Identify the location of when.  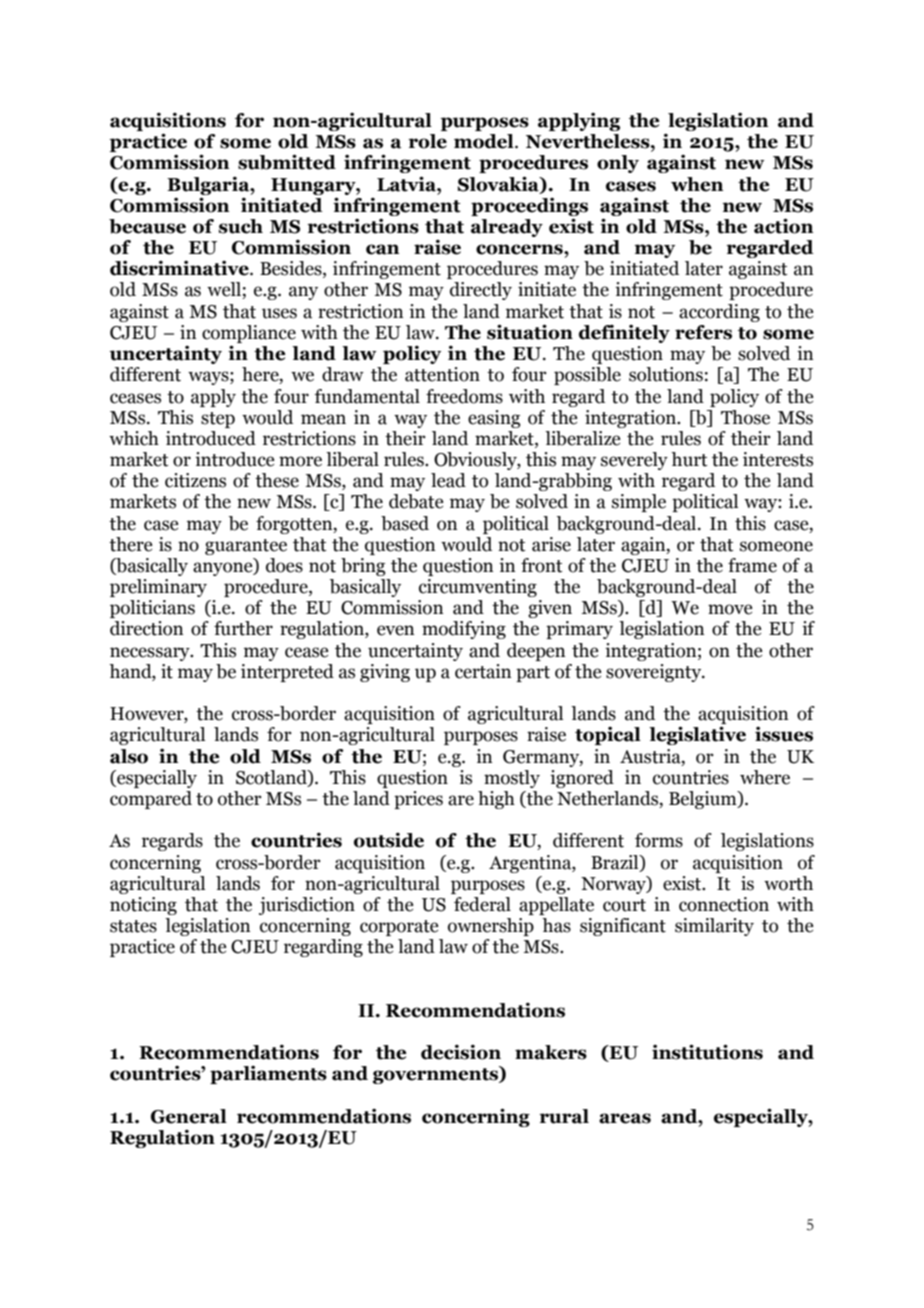
(697, 184).
